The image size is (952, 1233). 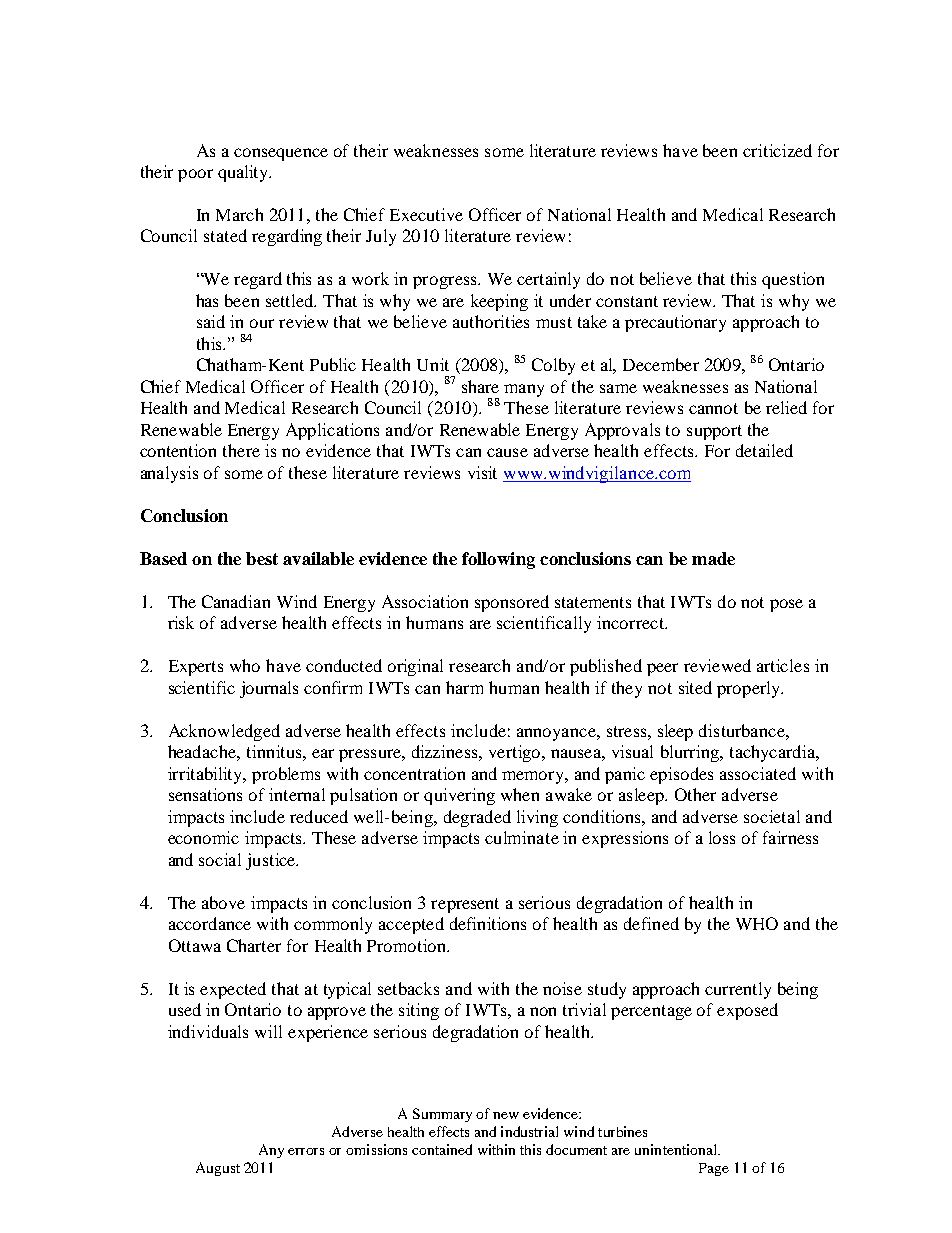 I want to click on contained, so click(x=442, y=1149).
